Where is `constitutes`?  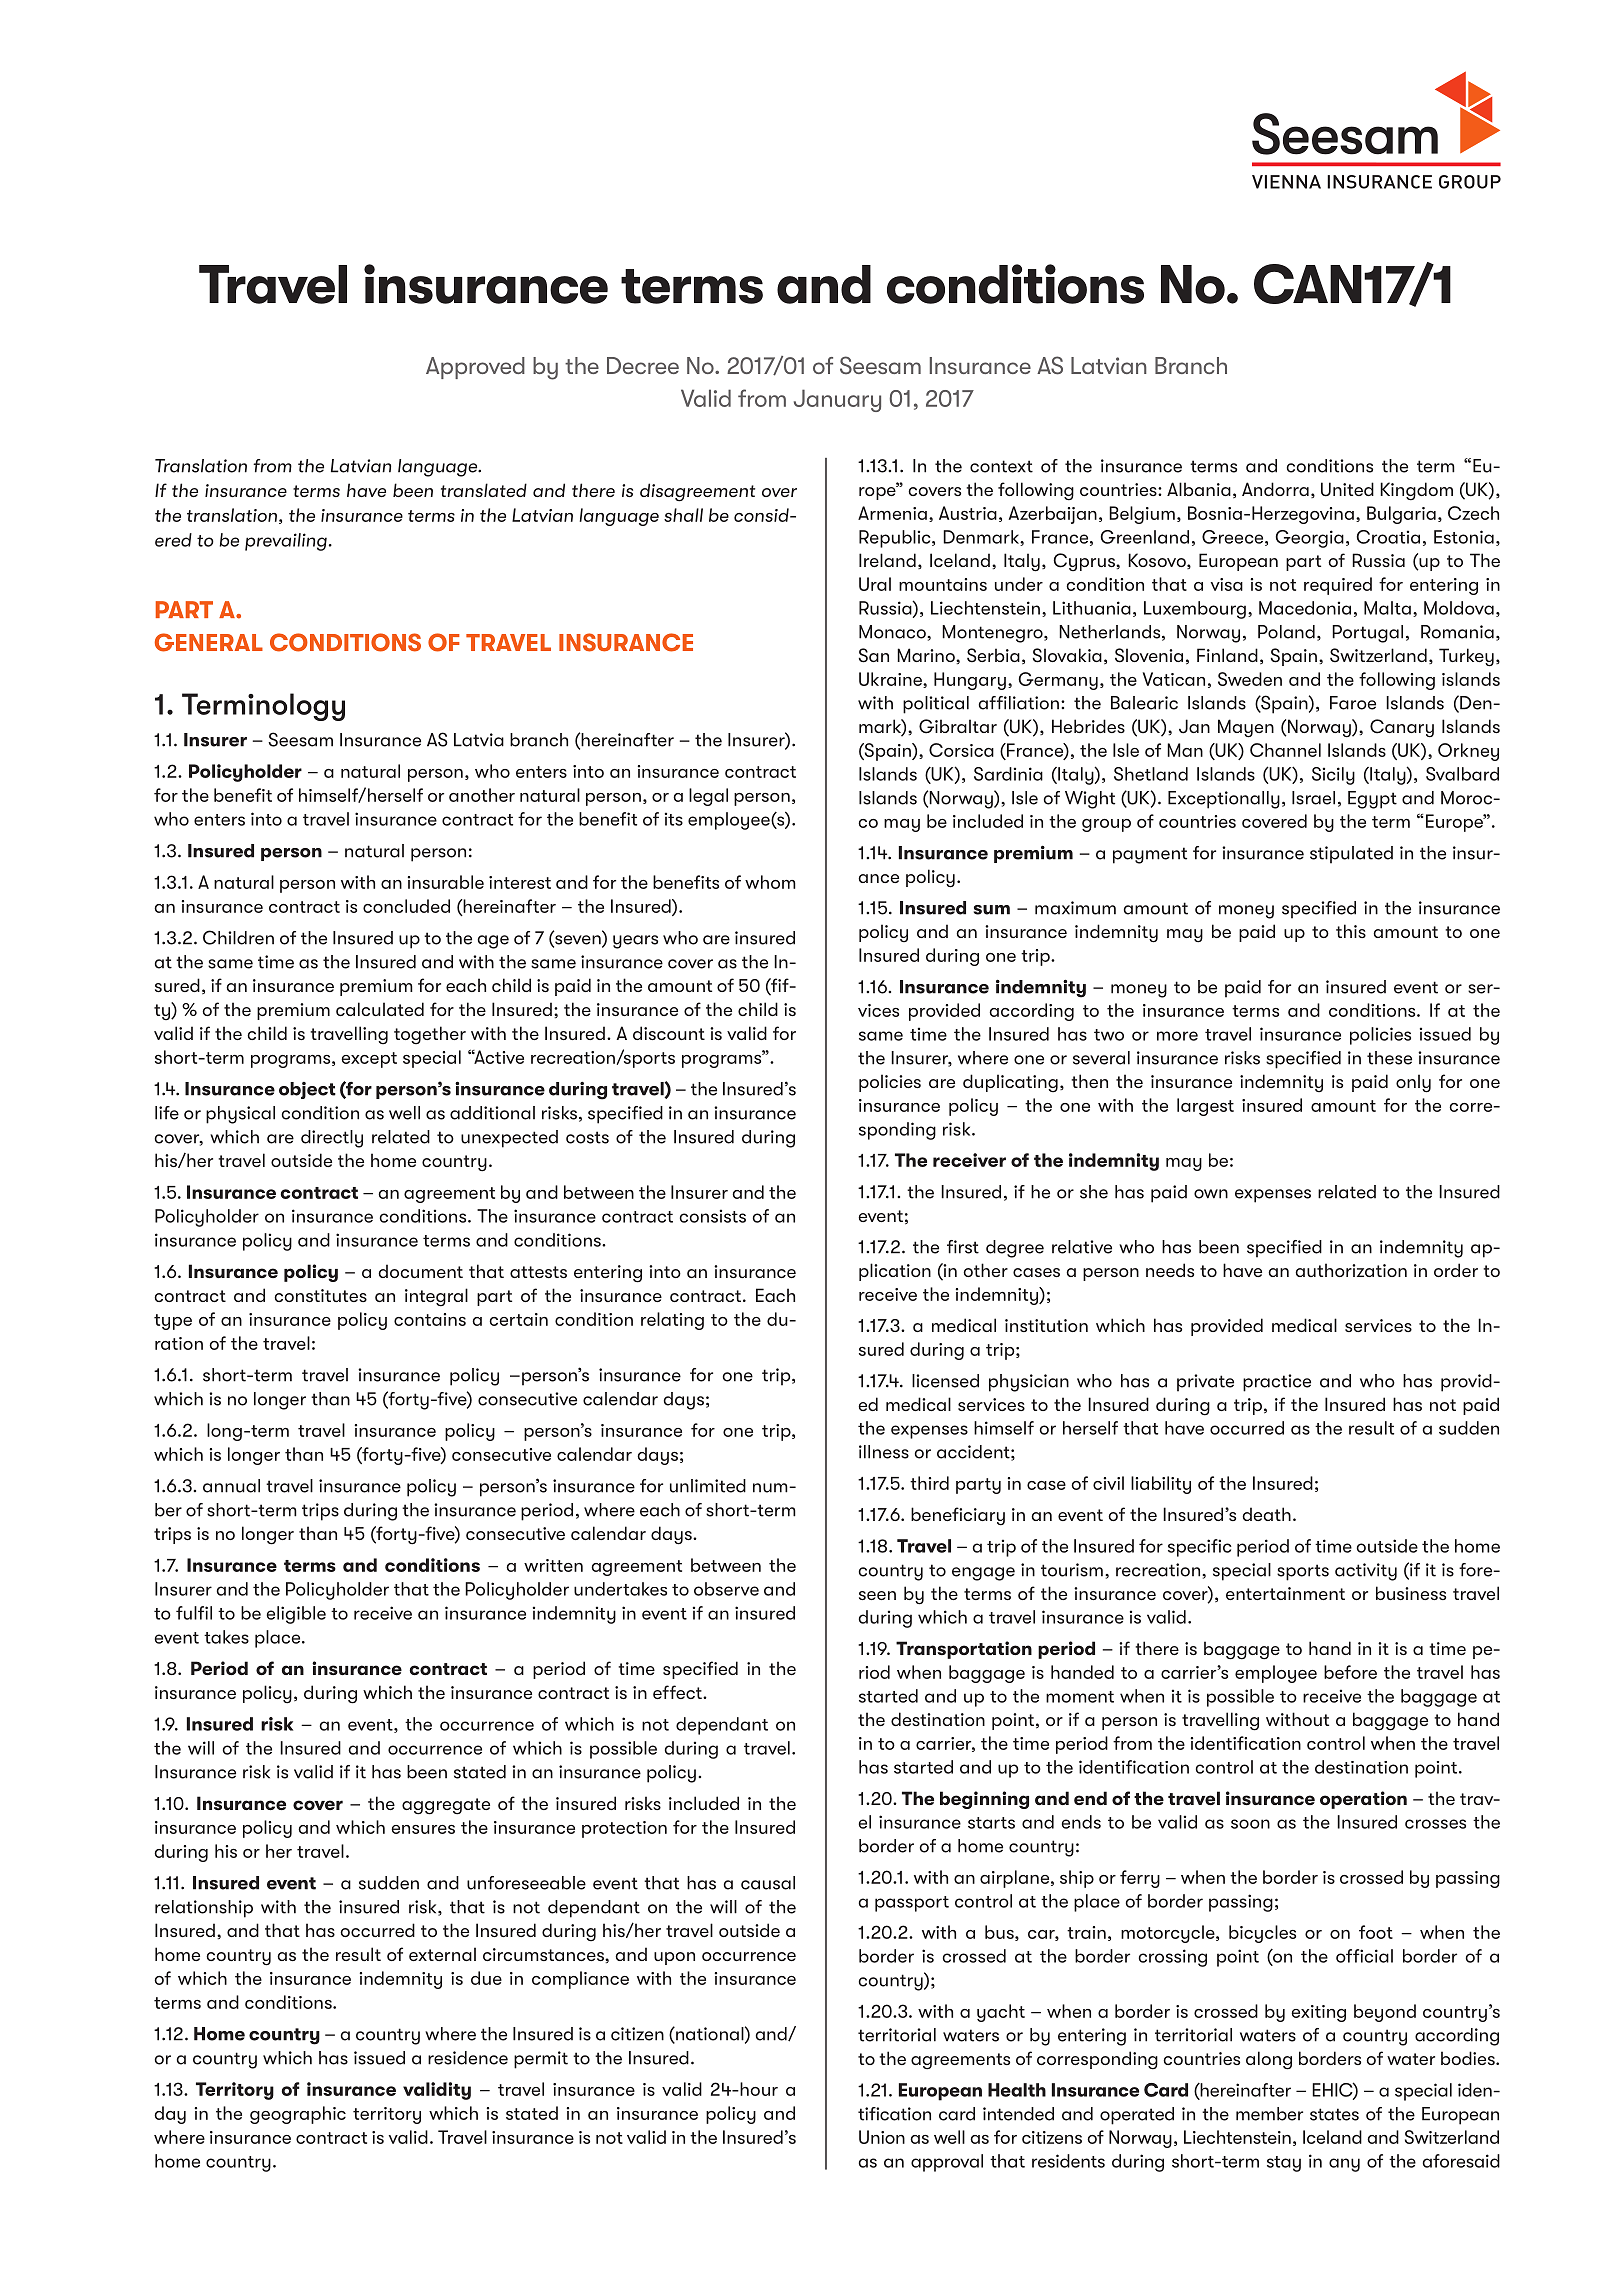
constitutes is located at coordinates (320, 1295).
